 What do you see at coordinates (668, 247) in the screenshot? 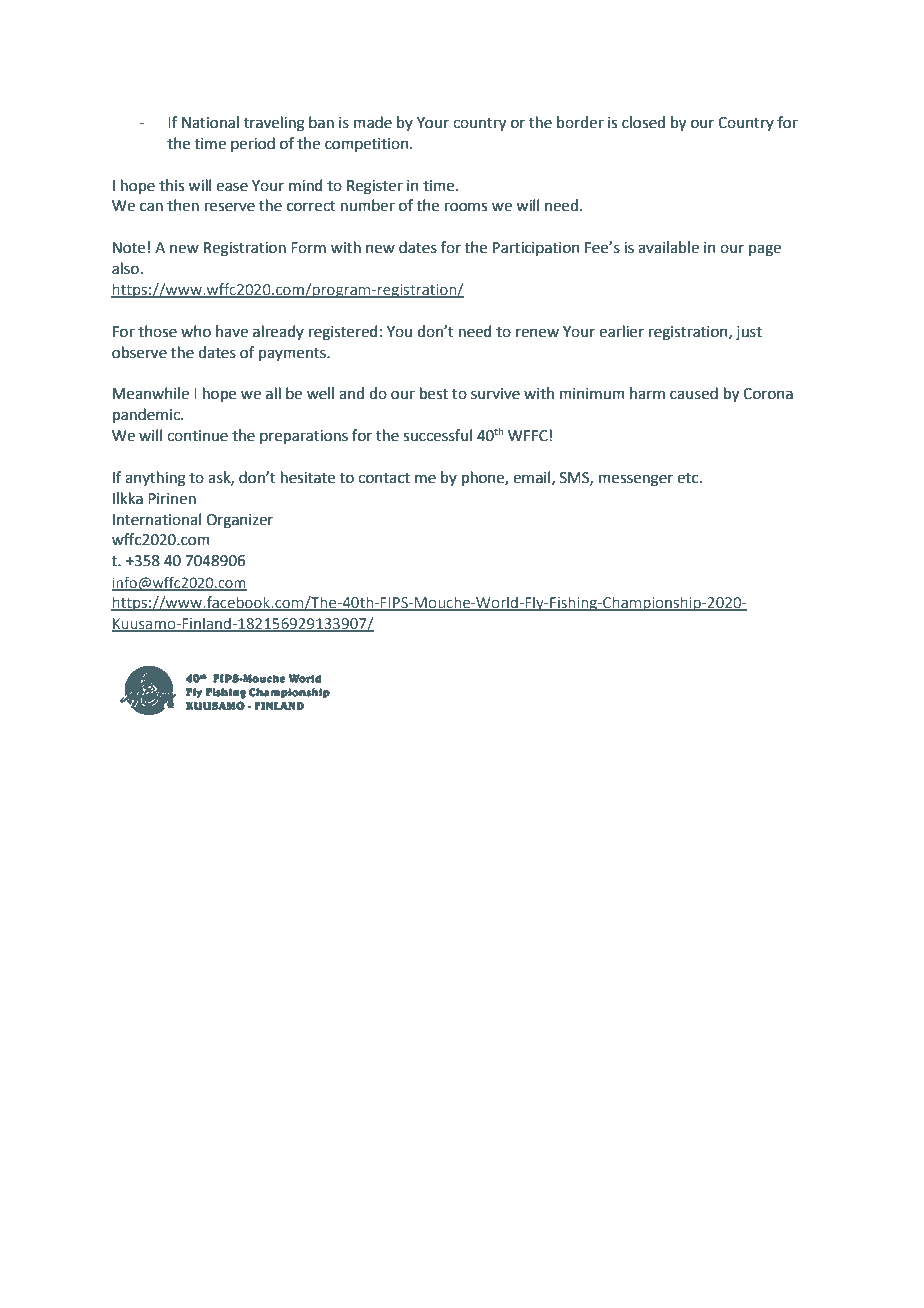
I see `available` at bounding box center [668, 247].
